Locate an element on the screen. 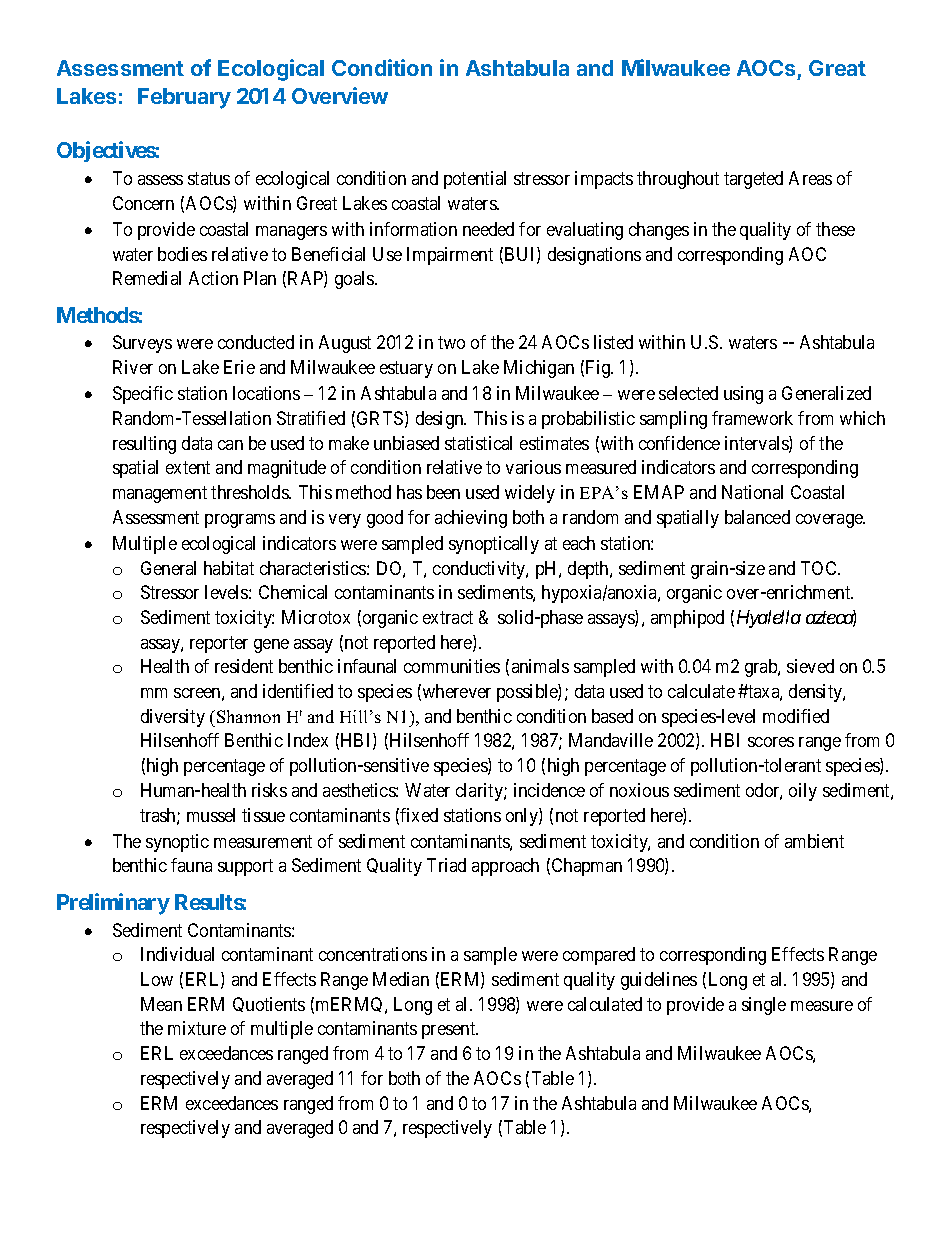 The width and height of the screenshot is (952, 1233). achieving is located at coordinates (471, 519).
